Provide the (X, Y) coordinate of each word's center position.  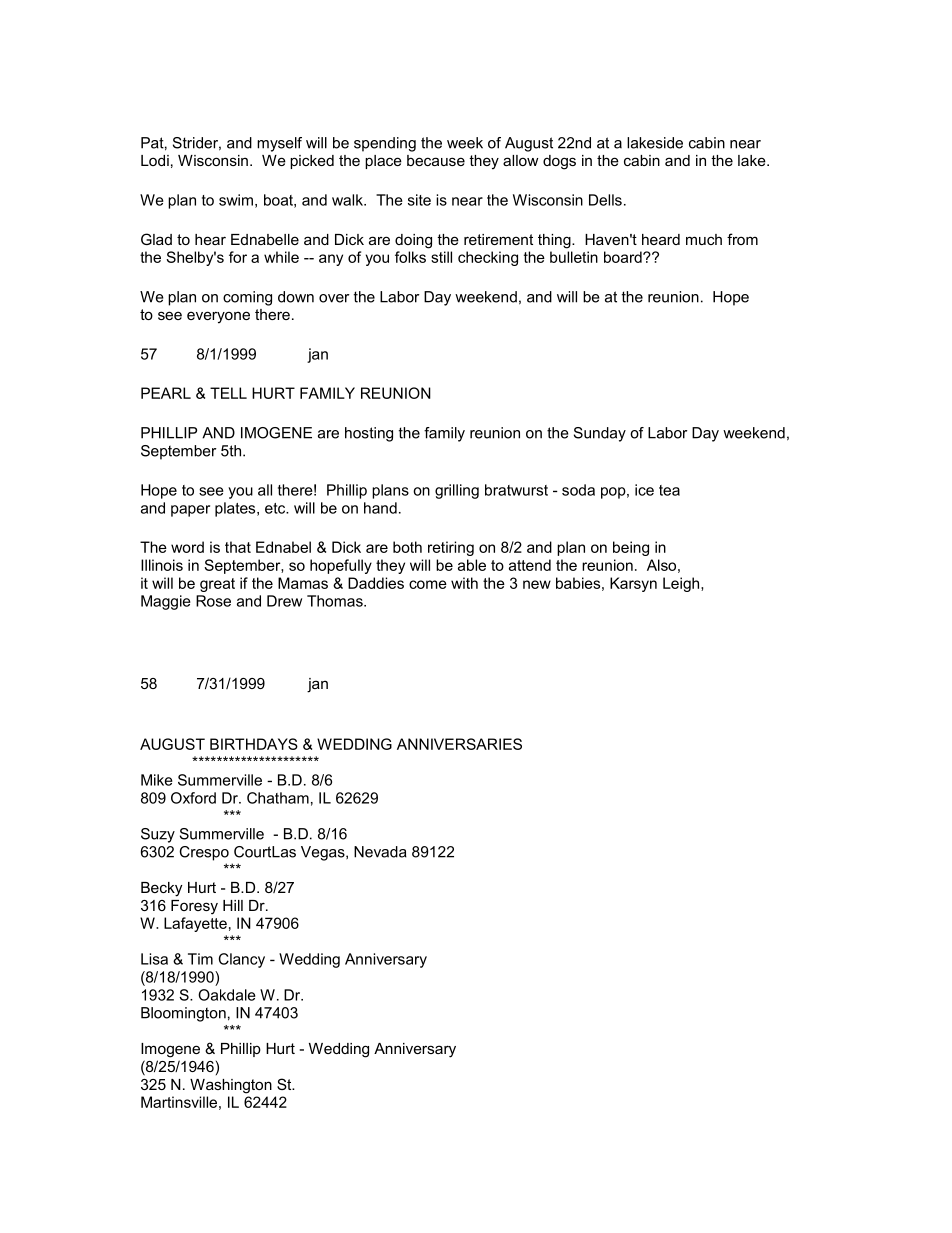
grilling (457, 491)
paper (190, 511)
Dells (605, 200)
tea (669, 490)
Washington (231, 1086)
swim (236, 200)
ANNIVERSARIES (459, 744)
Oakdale (227, 995)
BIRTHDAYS (254, 744)
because (436, 160)
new (537, 584)
